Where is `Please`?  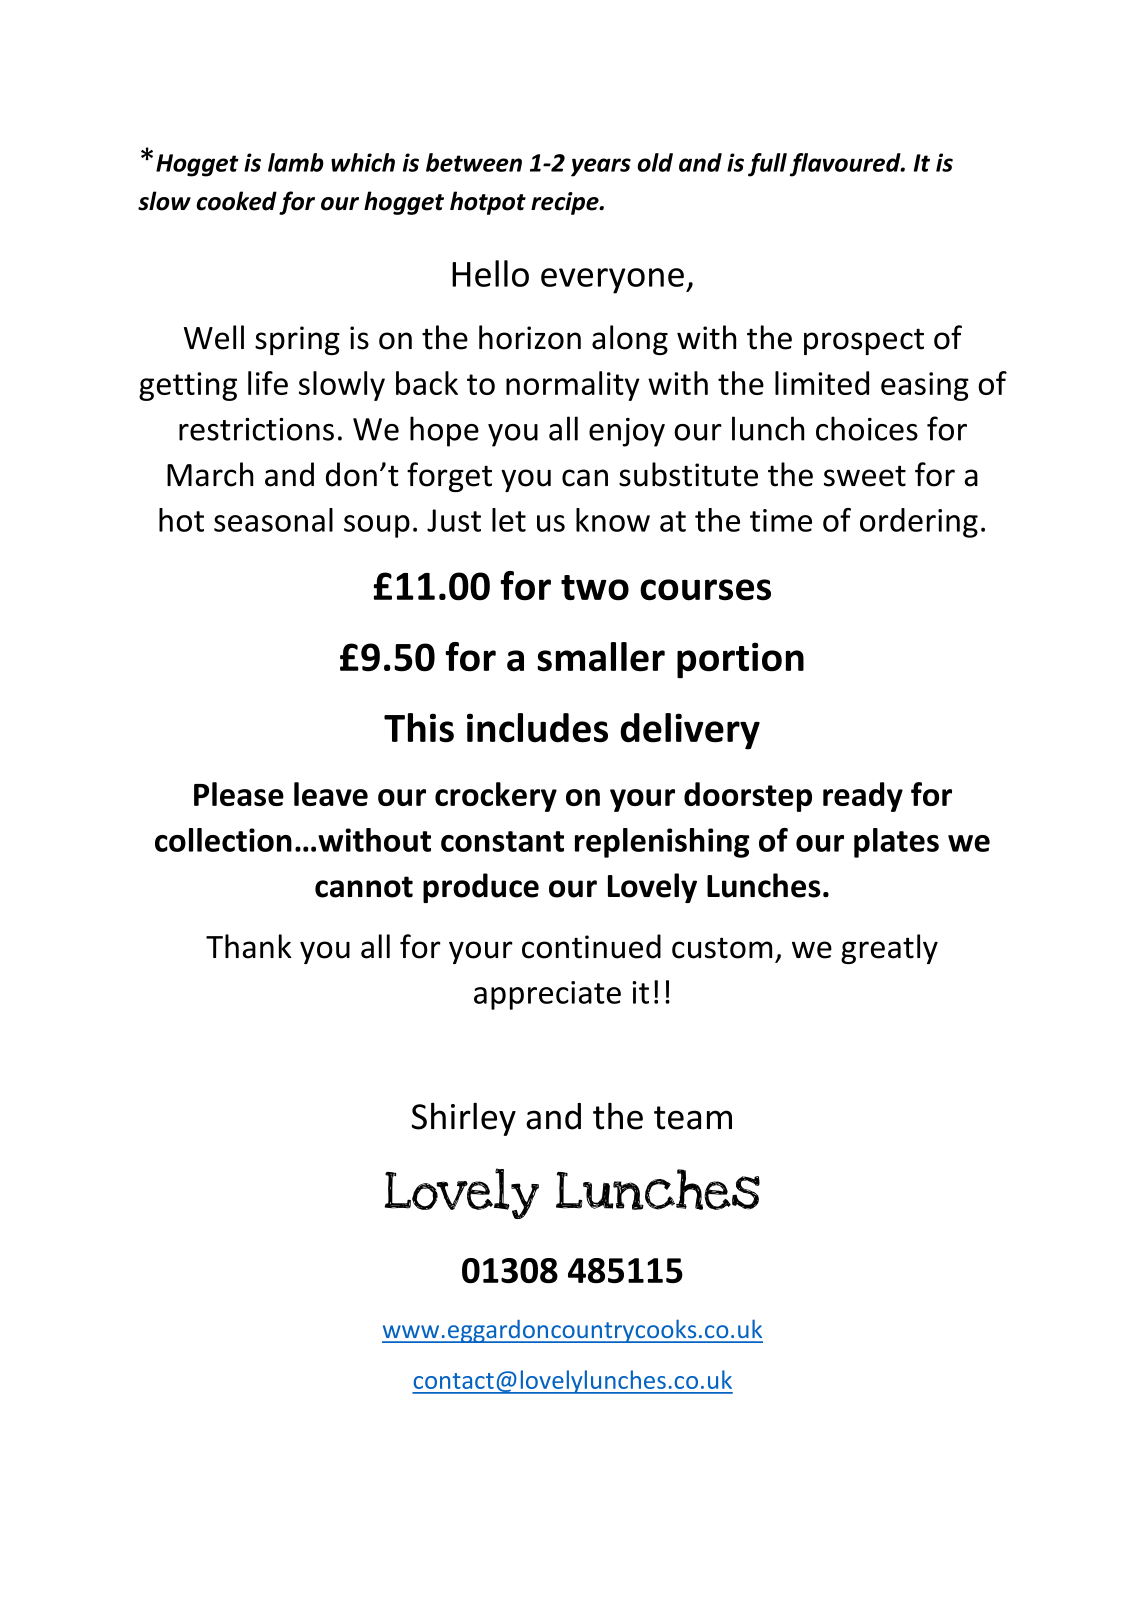 Please is located at coordinates (239, 794).
